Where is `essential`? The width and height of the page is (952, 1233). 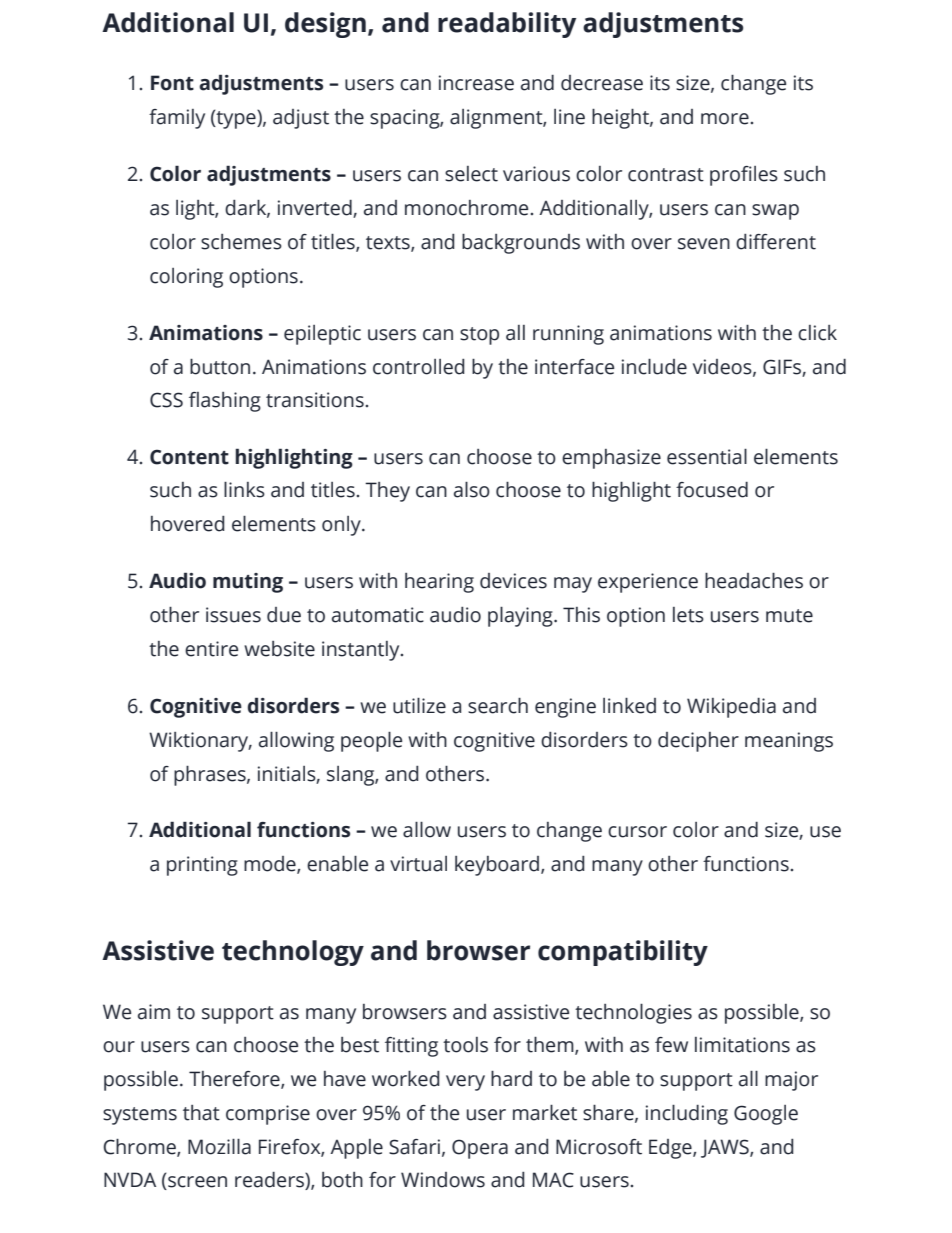
essential is located at coordinates (707, 456).
